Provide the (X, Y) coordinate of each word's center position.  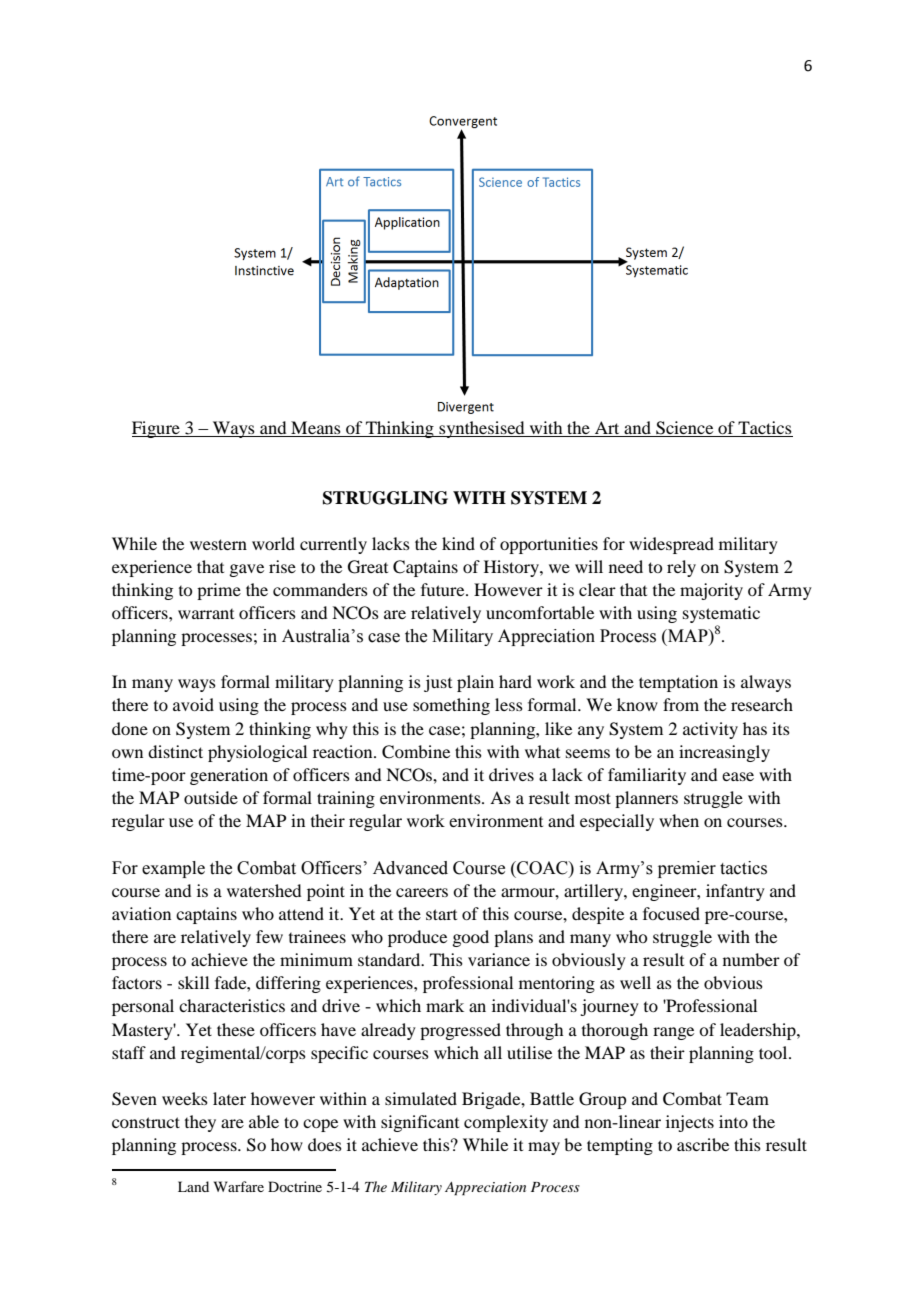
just (438, 683)
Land (193, 1186)
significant (420, 1123)
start (441, 914)
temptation (678, 683)
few (269, 936)
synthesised (482, 429)
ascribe (703, 1144)
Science (685, 429)
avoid (193, 704)
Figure (157, 429)
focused (671, 913)
